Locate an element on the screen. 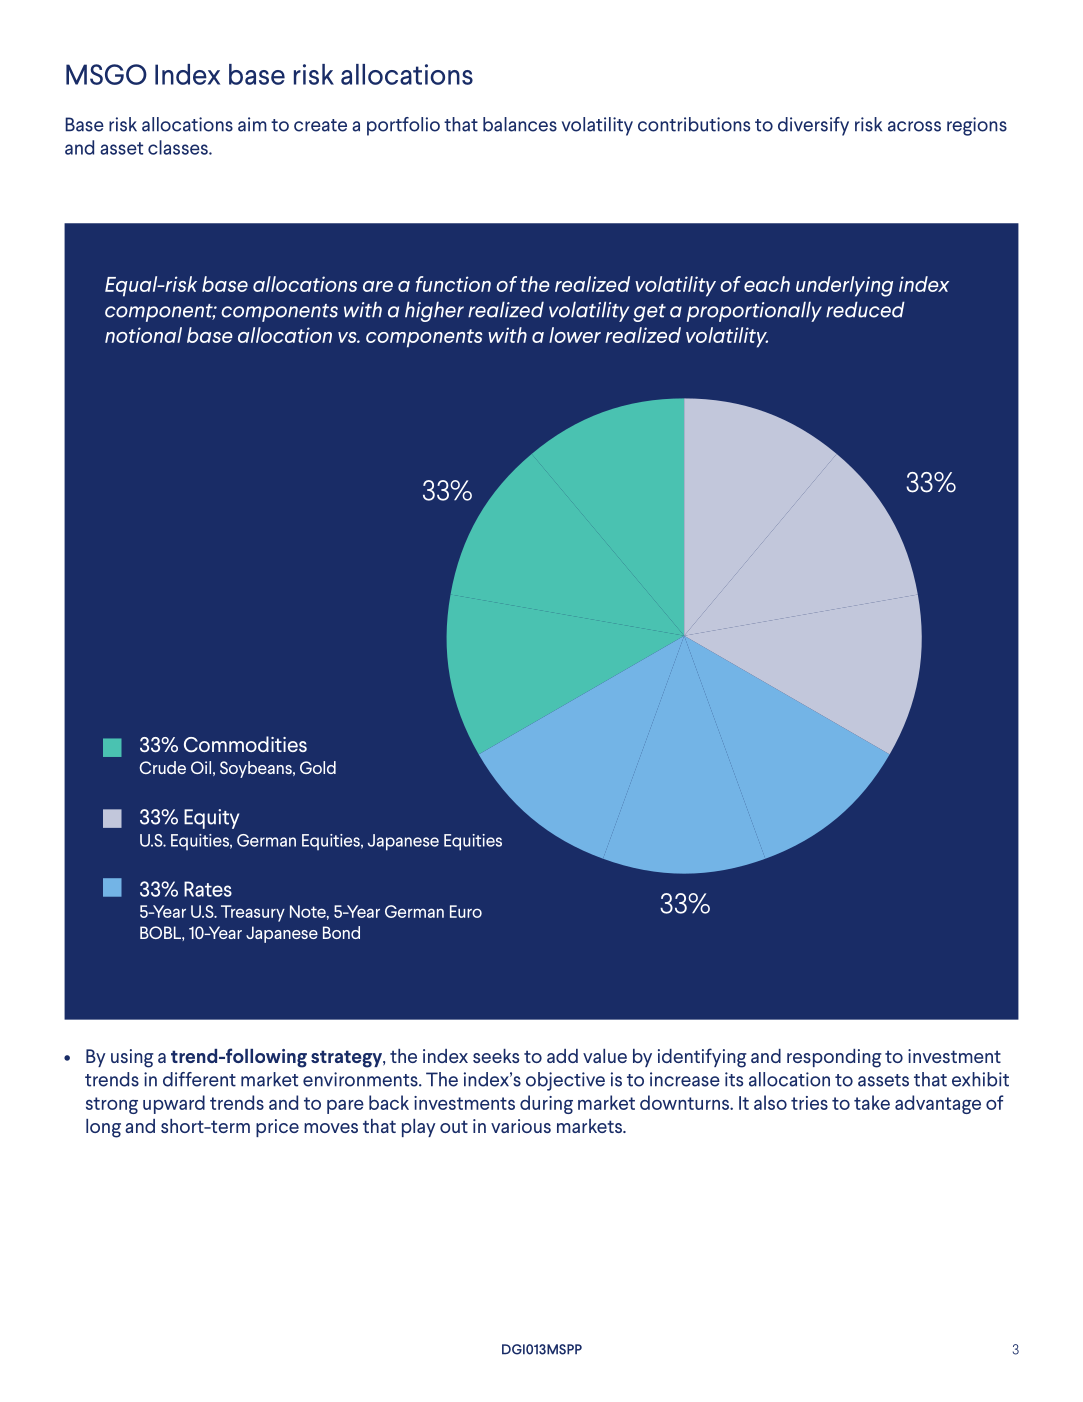  reduced is located at coordinates (865, 309).
